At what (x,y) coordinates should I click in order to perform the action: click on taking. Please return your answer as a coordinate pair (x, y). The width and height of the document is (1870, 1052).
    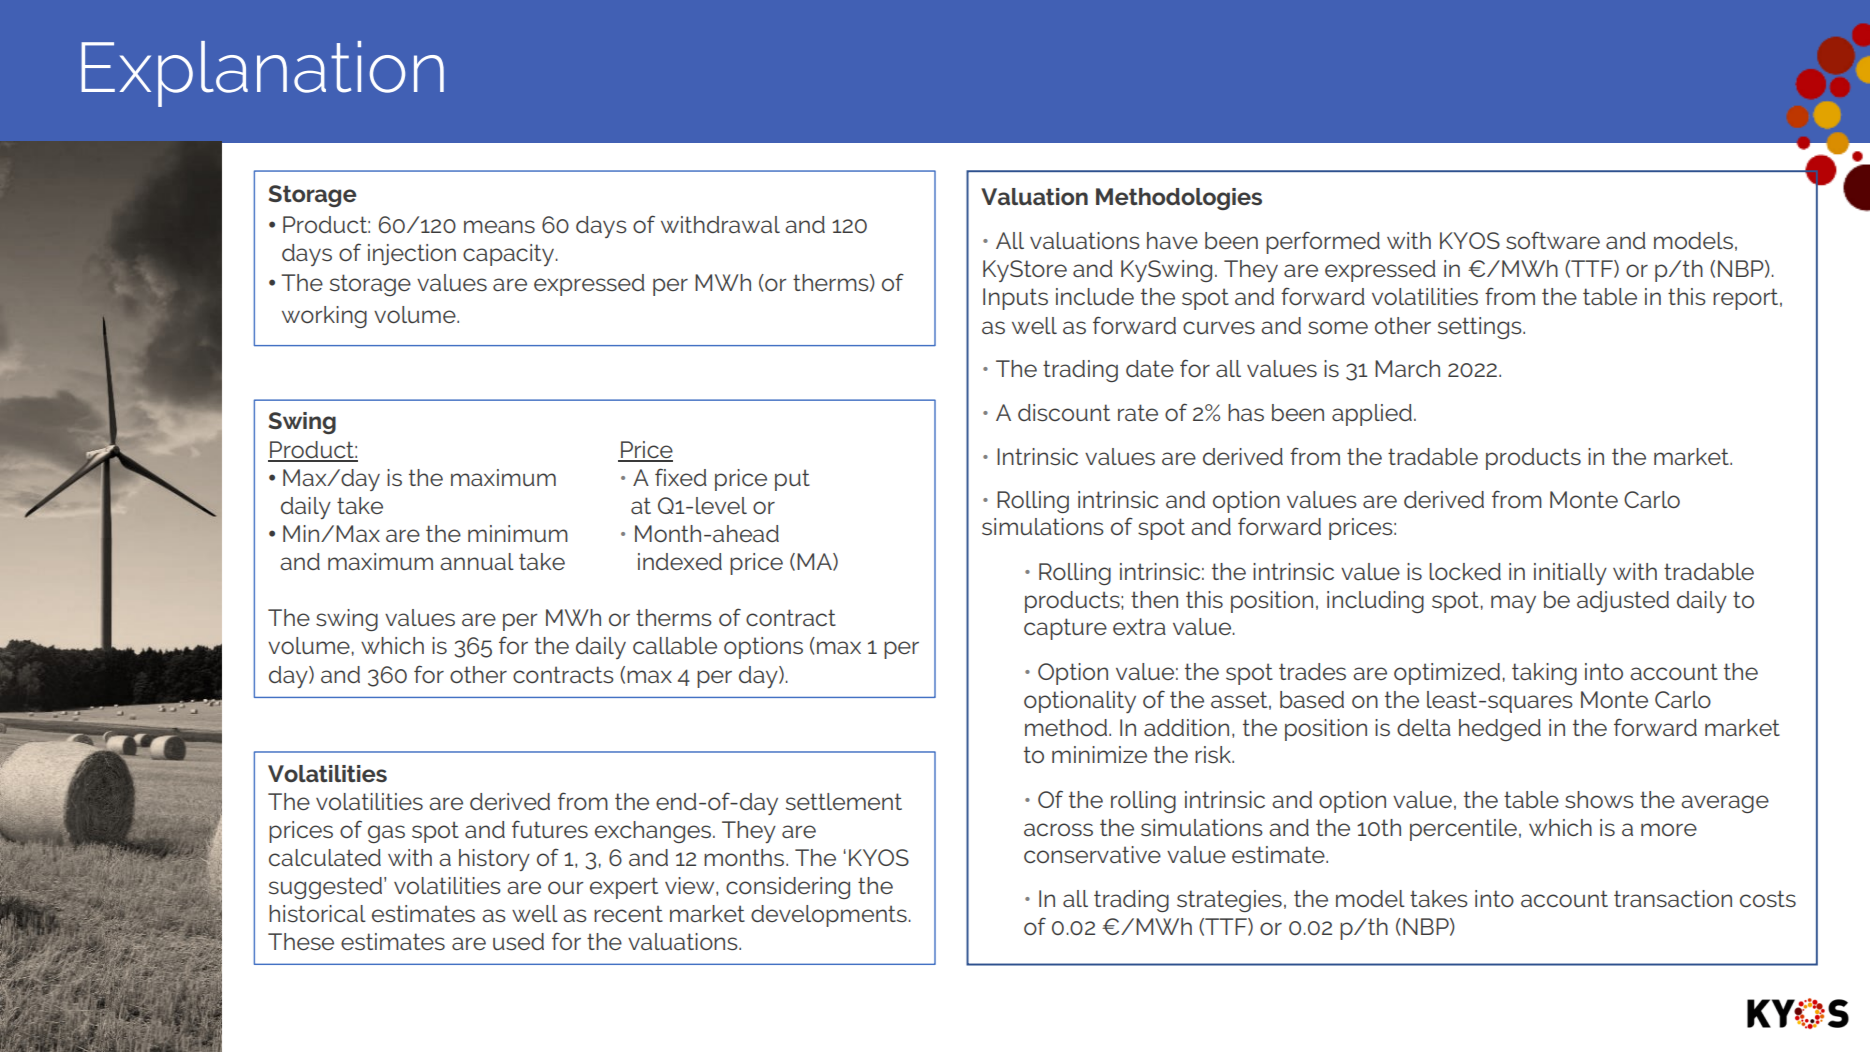
    Looking at the image, I should click on (1544, 674).
